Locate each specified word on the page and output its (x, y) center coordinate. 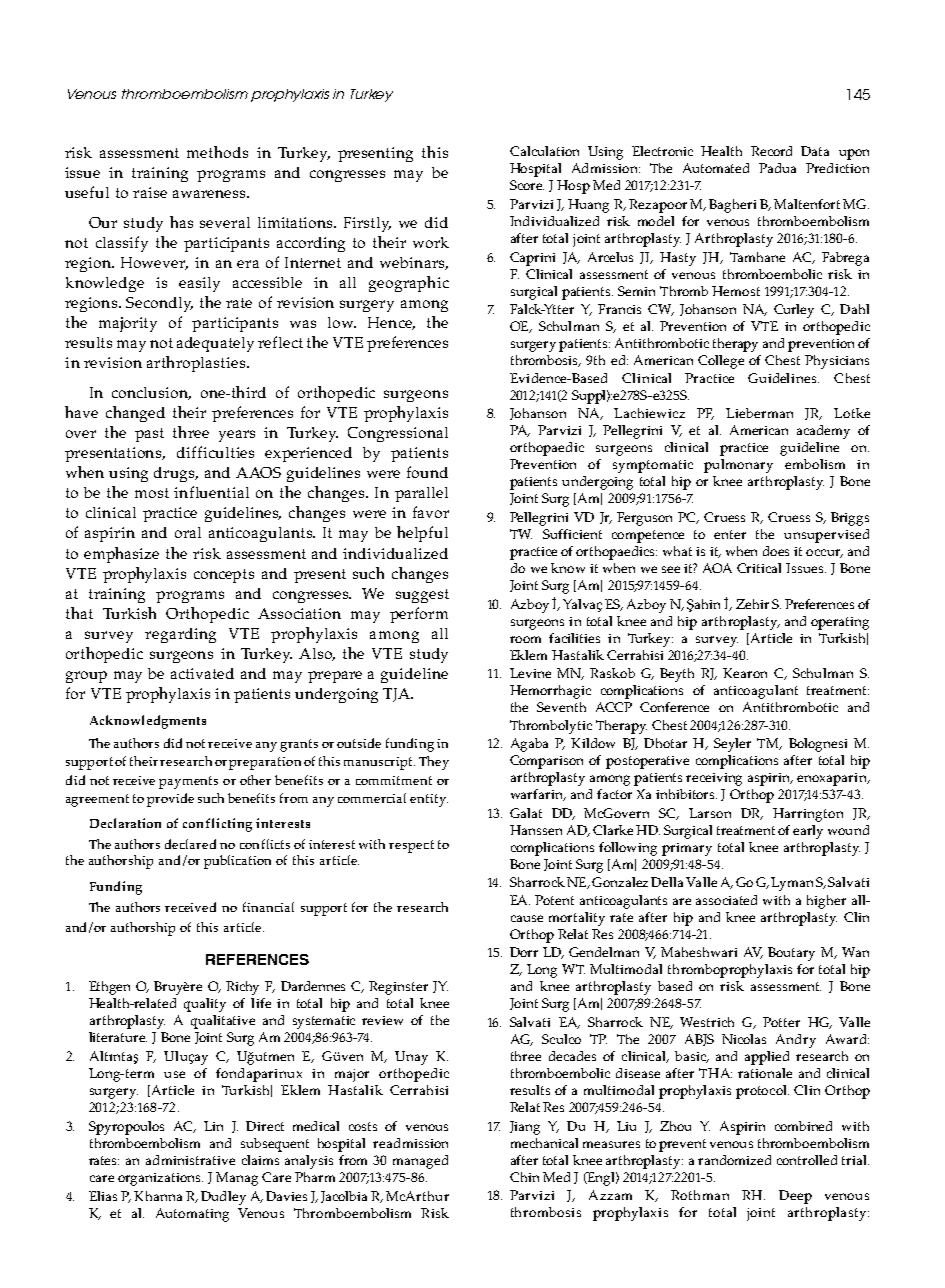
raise (150, 192)
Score (527, 185)
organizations (160, 1179)
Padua (777, 168)
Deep (795, 1197)
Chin (524, 1177)
